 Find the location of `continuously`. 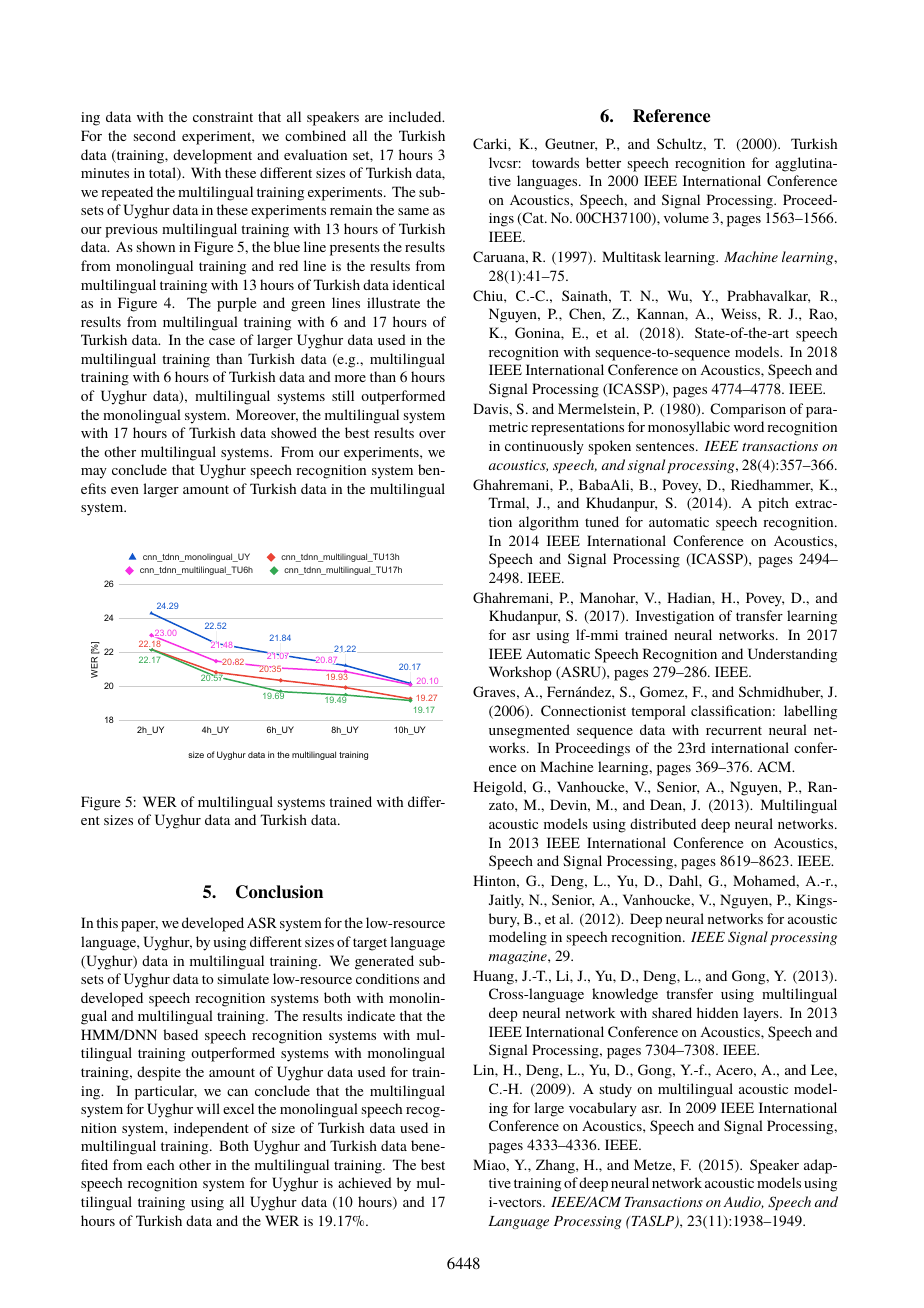

continuously is located at coordinates (544, 447).
